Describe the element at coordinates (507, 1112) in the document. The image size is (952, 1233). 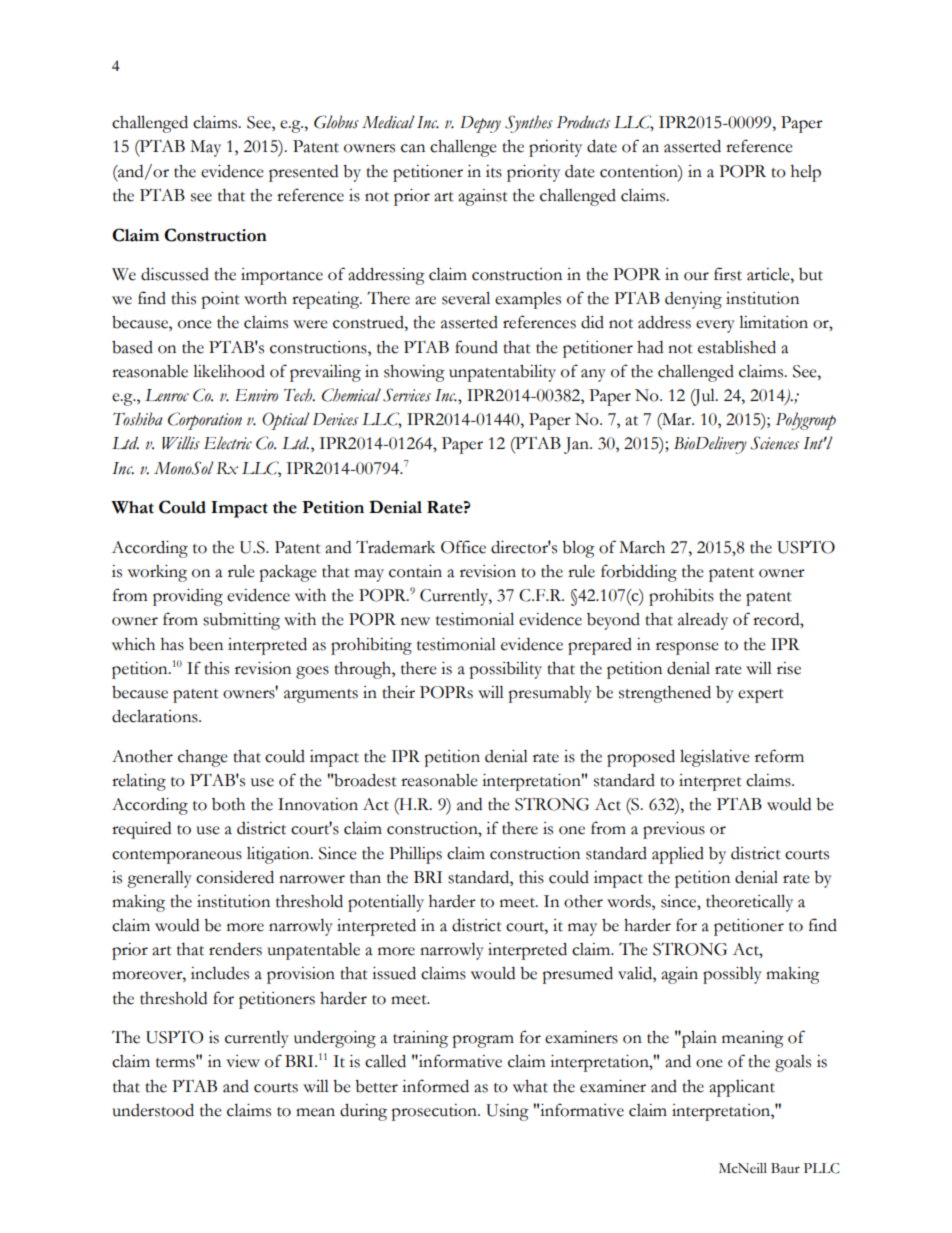
I see `Using` at that location.
